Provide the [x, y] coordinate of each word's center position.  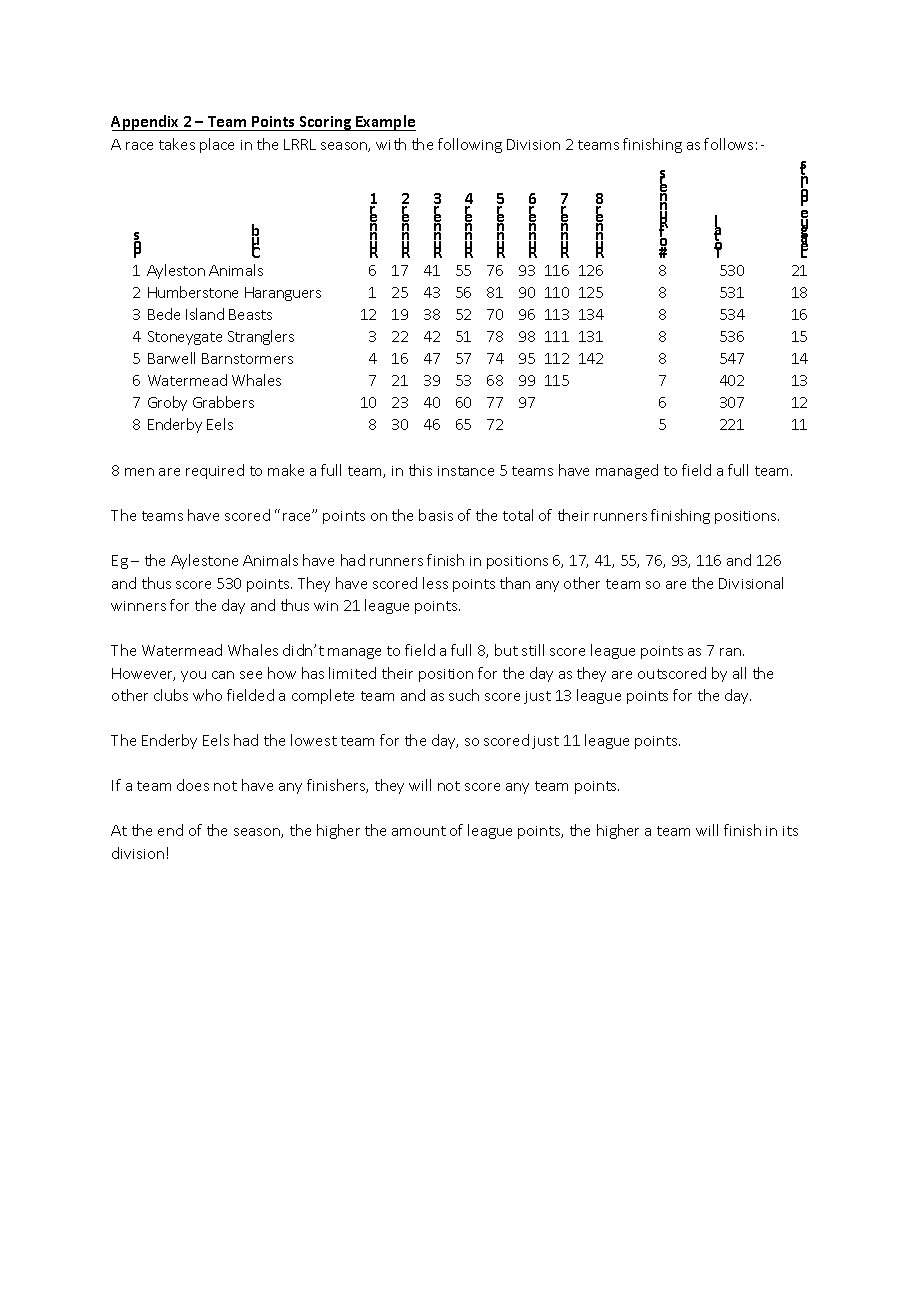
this [420, 470]
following [470, 145]
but [506, 650]
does [193, 785]
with [391, 144]
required [215, 471]
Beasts [250, 314]
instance [466, 471]
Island [205, 314]
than [515, 583]
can [223, 675]
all [739, 673]
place [217, 145]
